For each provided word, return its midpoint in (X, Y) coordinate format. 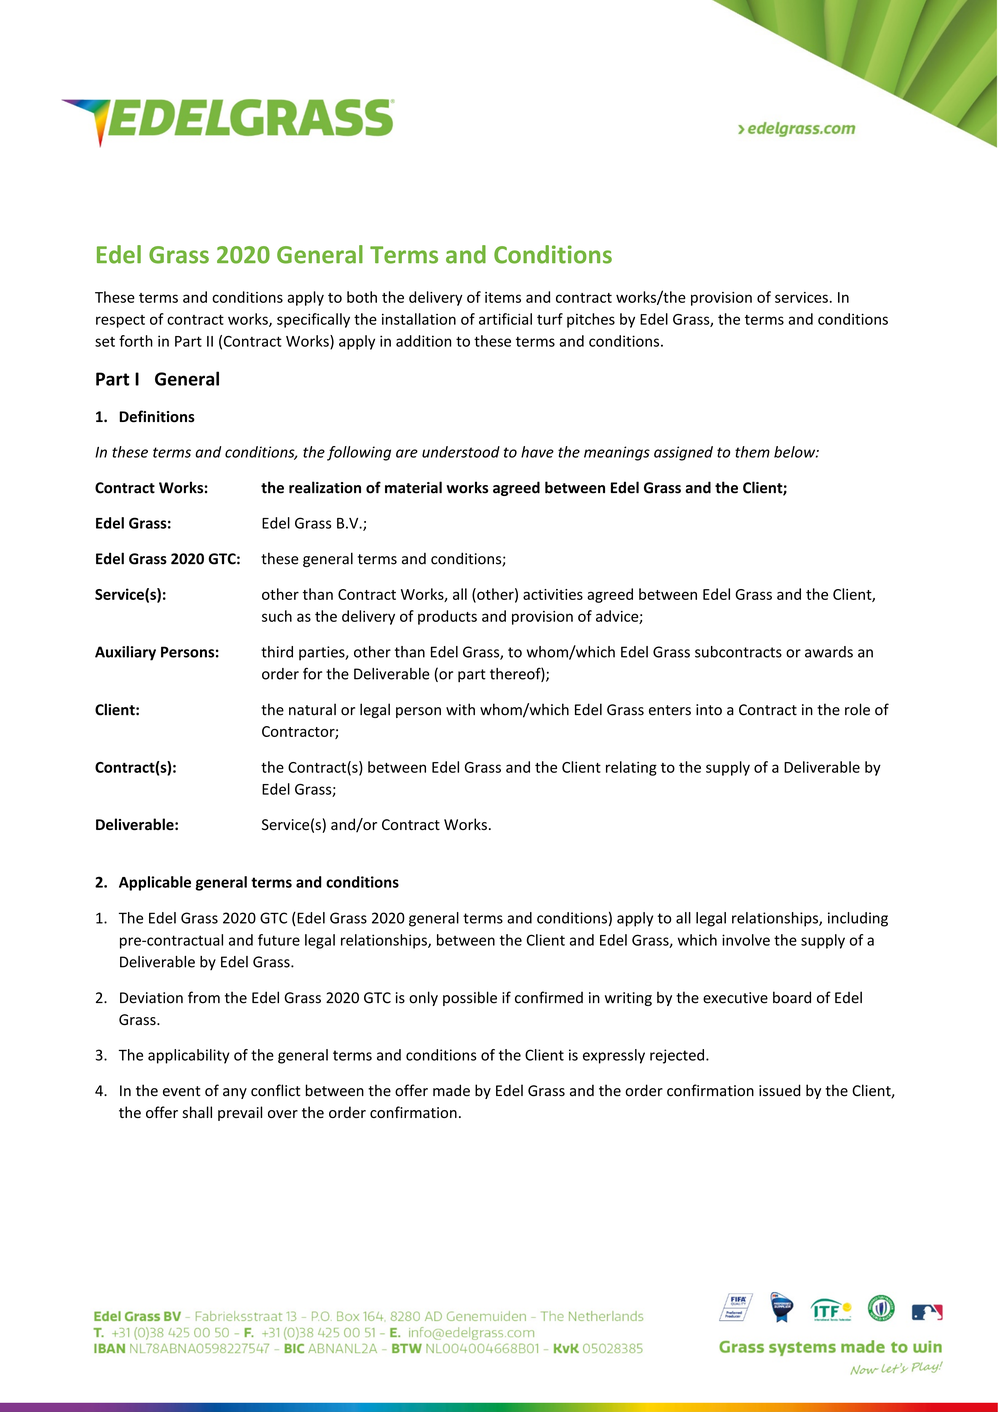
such (277, 616)
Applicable (155, 883)
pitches (591, 320)
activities (553, 594)
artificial (505, 319)
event (182, 1091)
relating (631, 768)
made (451, 1090)
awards (829, 652)
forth (136, 341)
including (858, 919)
